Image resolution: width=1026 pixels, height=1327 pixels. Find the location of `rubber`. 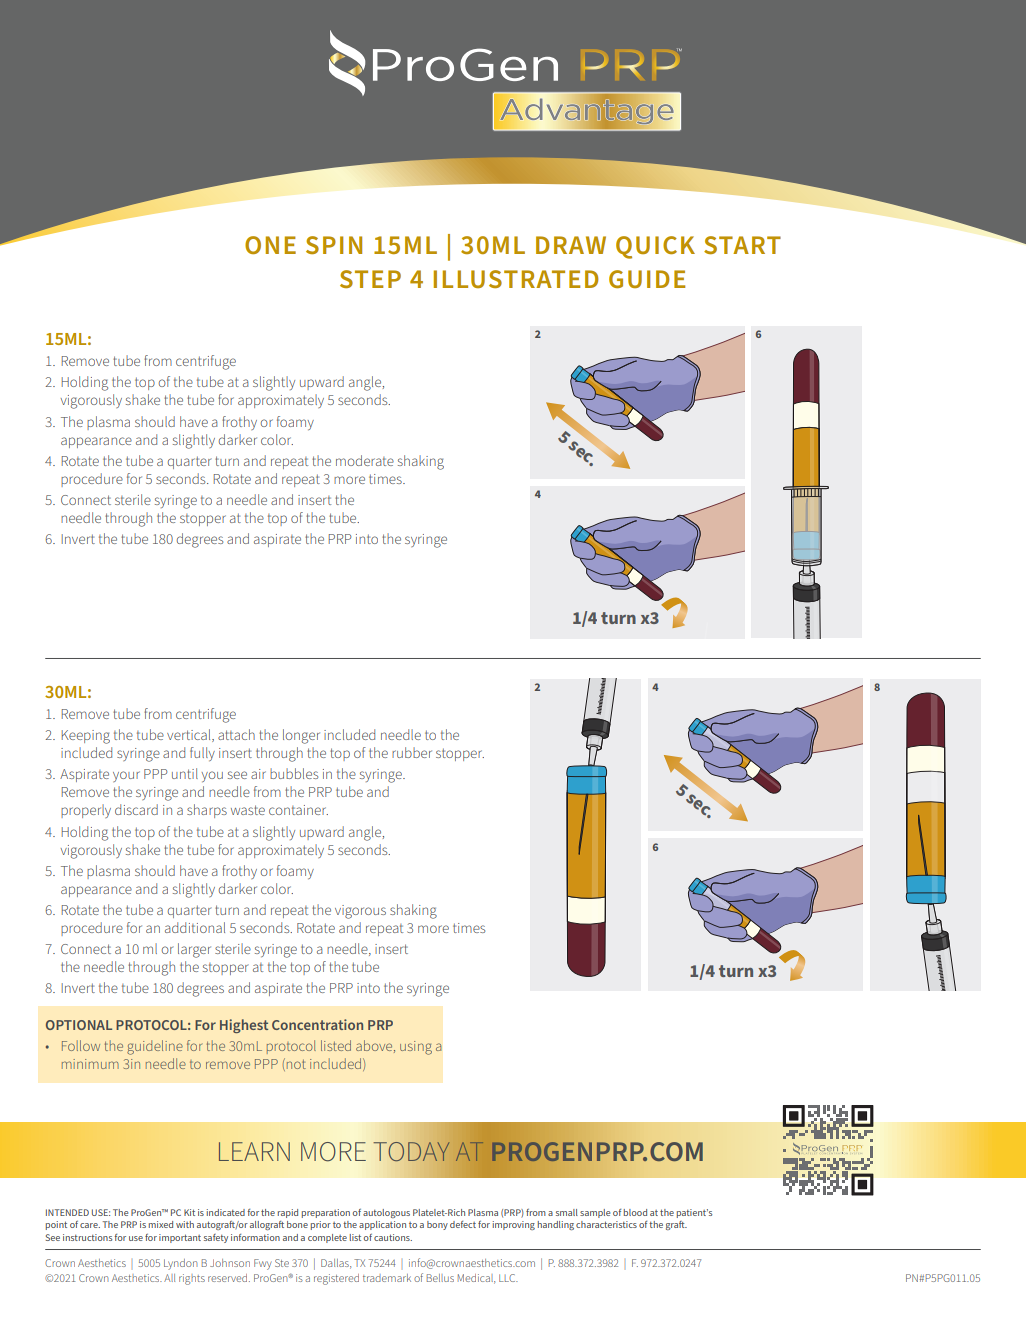

rubber is located at coordinates (412, 752).
